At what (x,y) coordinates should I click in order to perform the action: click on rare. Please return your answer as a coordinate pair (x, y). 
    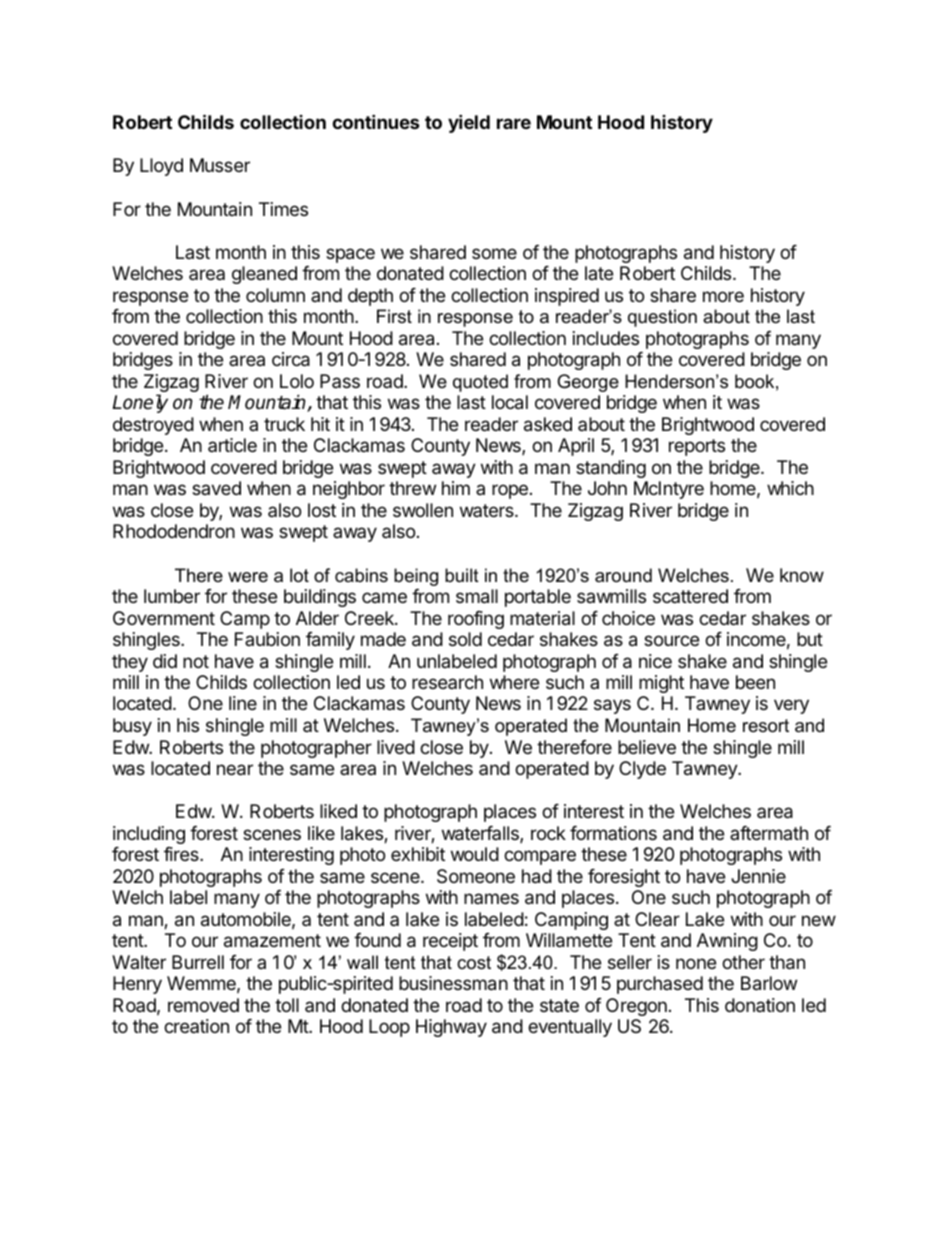
    Looking at the image, I should click on (514, 123).
